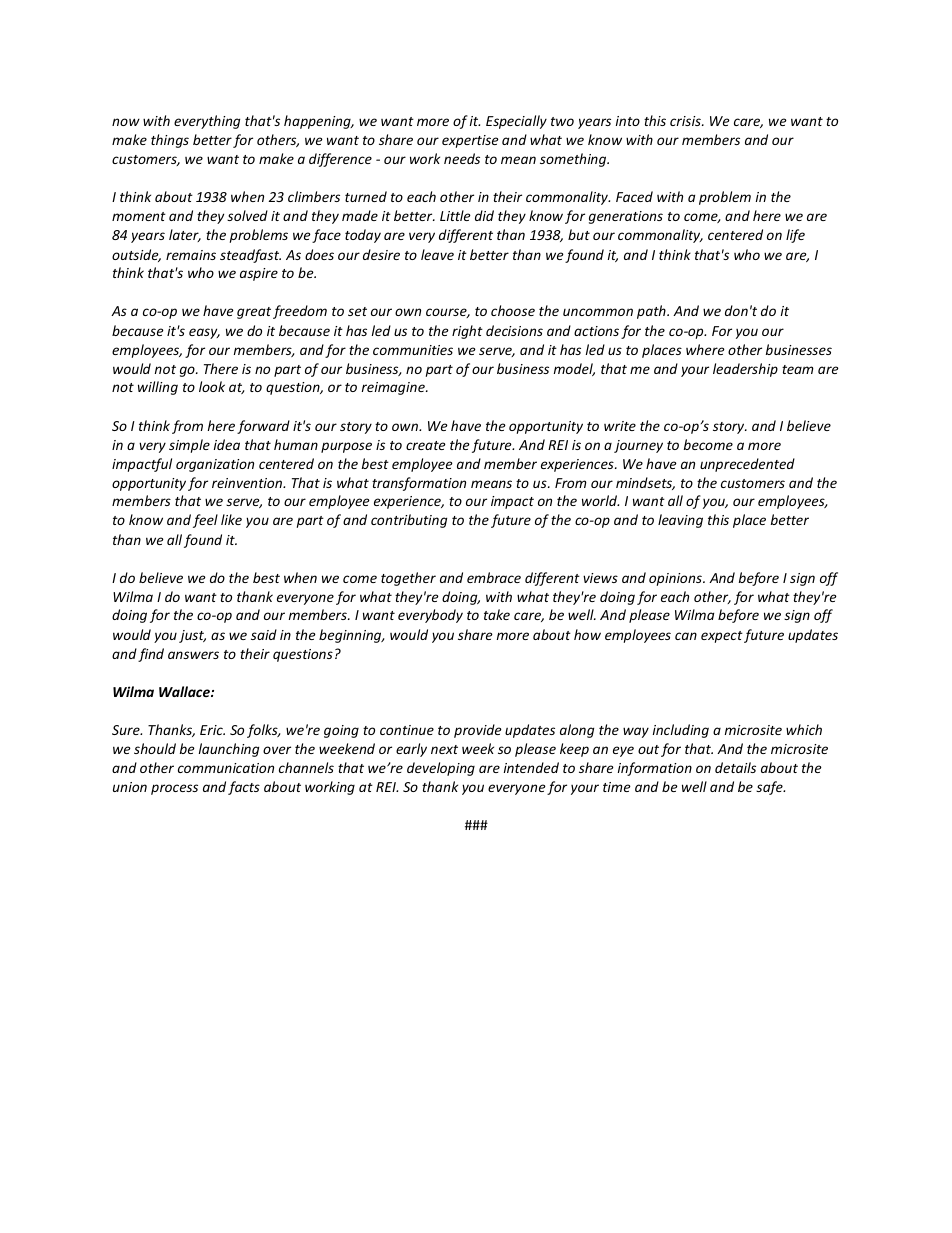  What do you see at coordinates (192, 636) in the image?
I see `just` at bounding box center [192, 636].
